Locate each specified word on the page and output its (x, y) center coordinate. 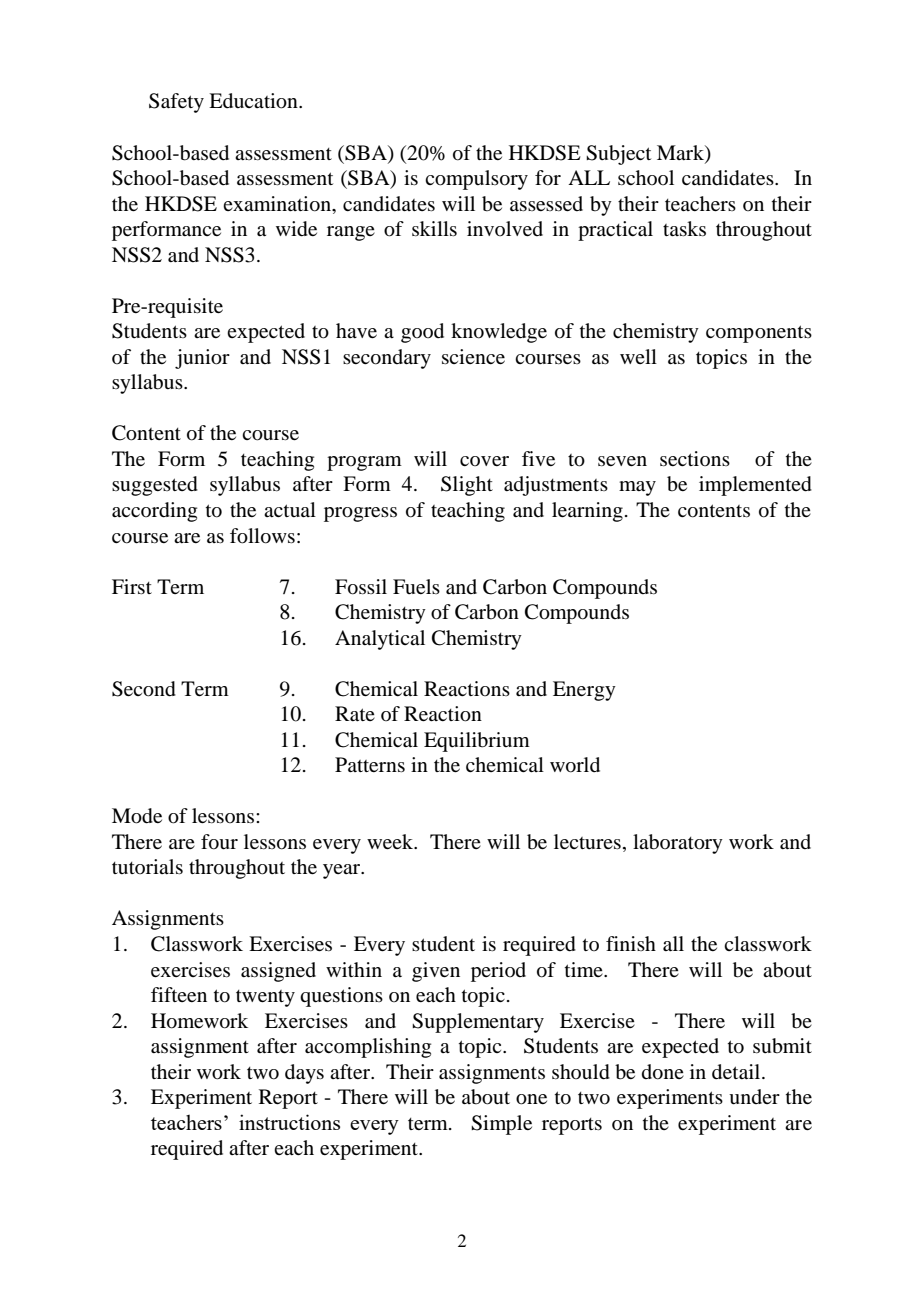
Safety (176, 103)
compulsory (476, 180)
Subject (618, 155)
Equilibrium (477, 742)
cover (484, 461)
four (219, 842)
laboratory (678, 844)
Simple (501, 1125)
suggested (155, 486)
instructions (289, 1122)
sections (695, 458)
